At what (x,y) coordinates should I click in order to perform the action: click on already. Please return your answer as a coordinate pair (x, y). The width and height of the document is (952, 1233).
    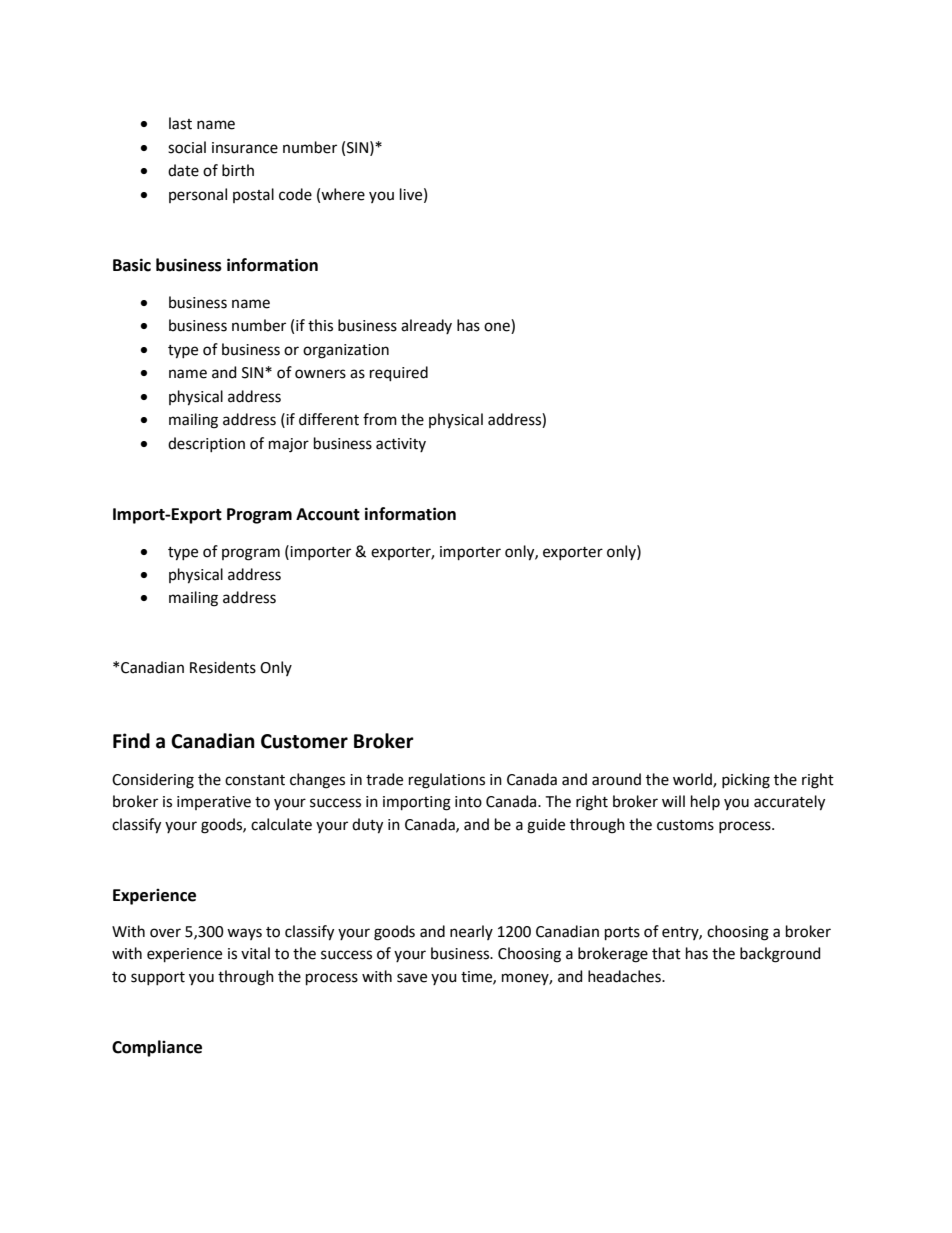
    Looking at the image, I should click on (426, 326).
